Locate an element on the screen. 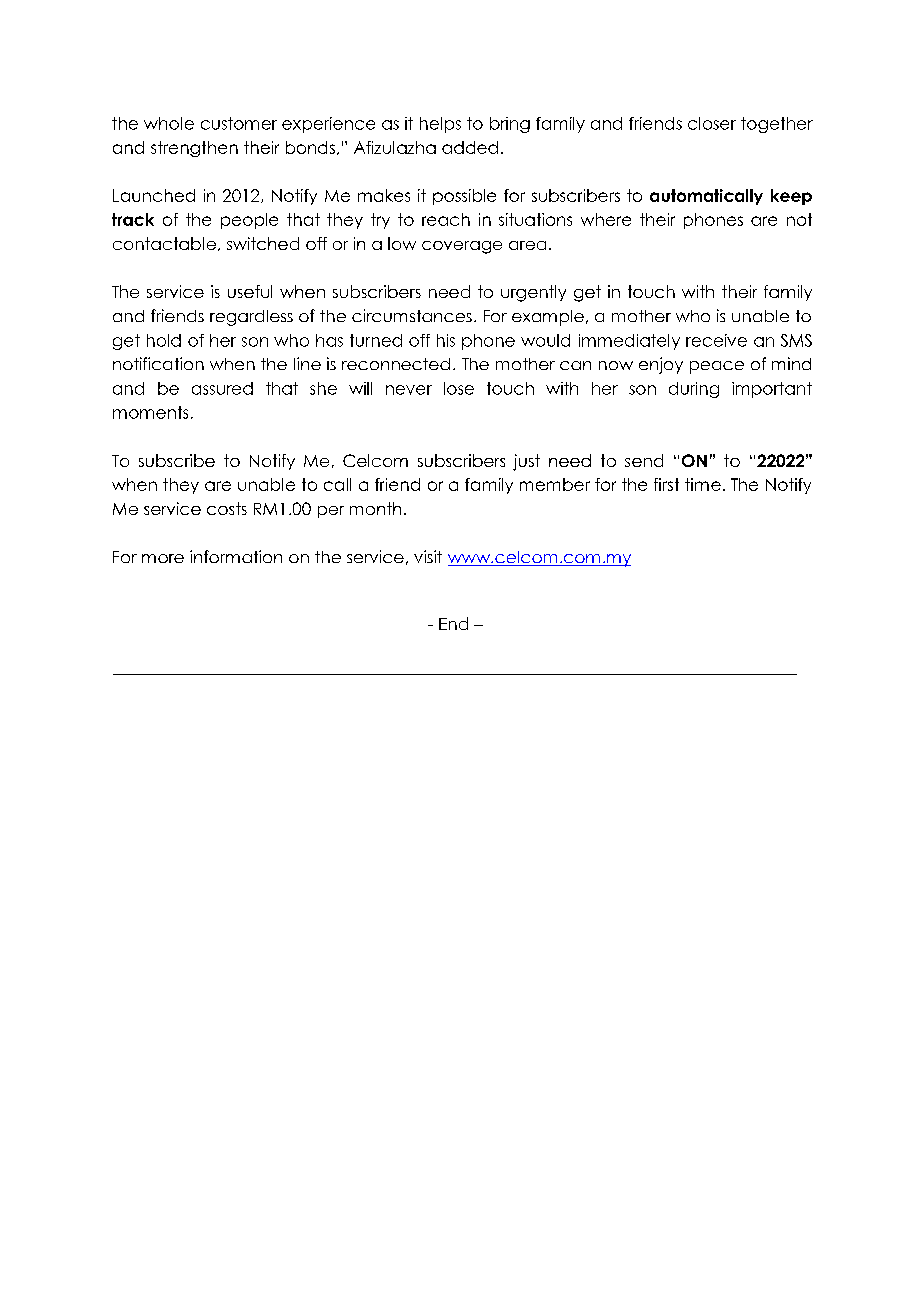 The width and height of the screenshot is (924, 1308). together is located at coordinates (777, 125).
